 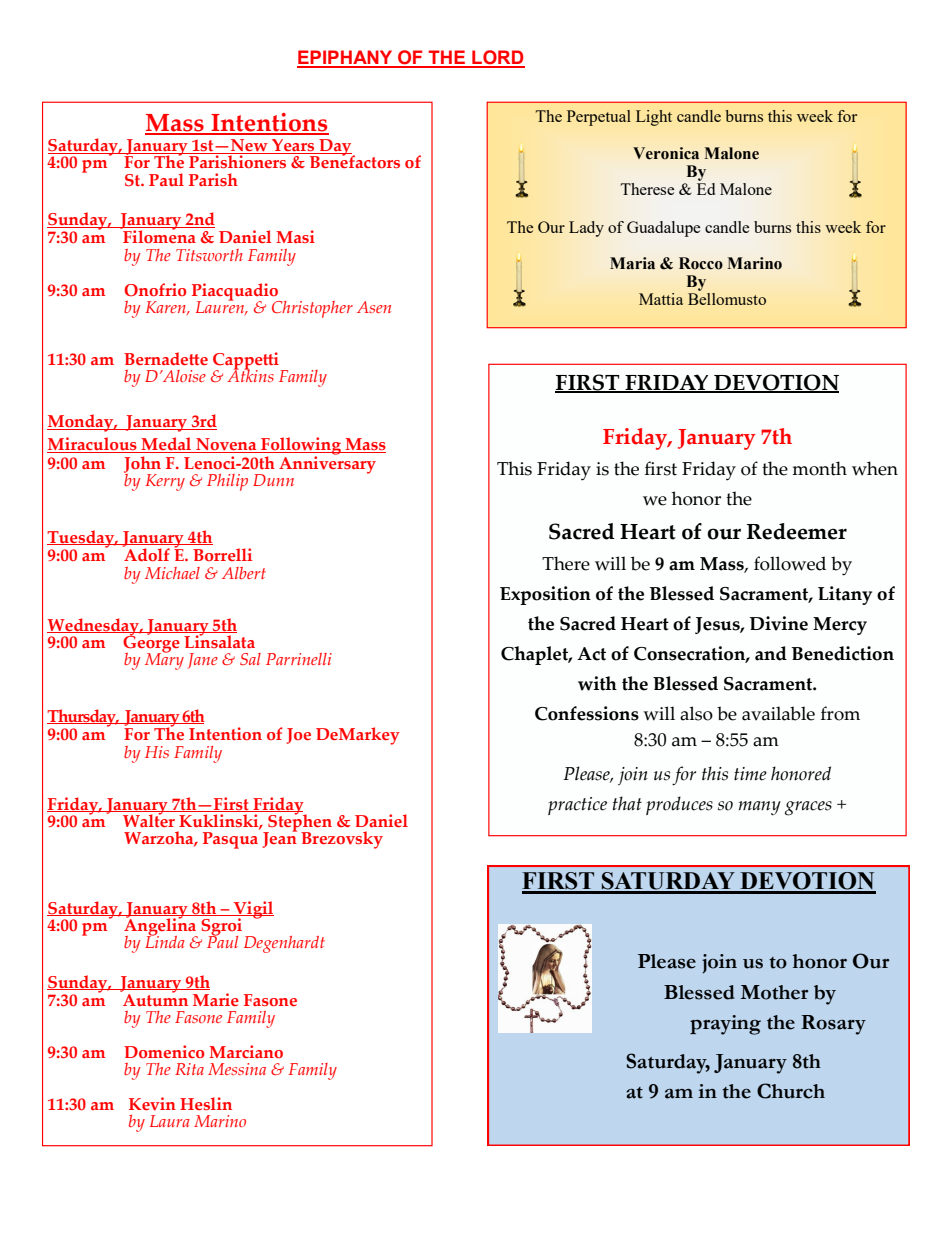 I want to click on Jean, so click(x=280, y=839).
